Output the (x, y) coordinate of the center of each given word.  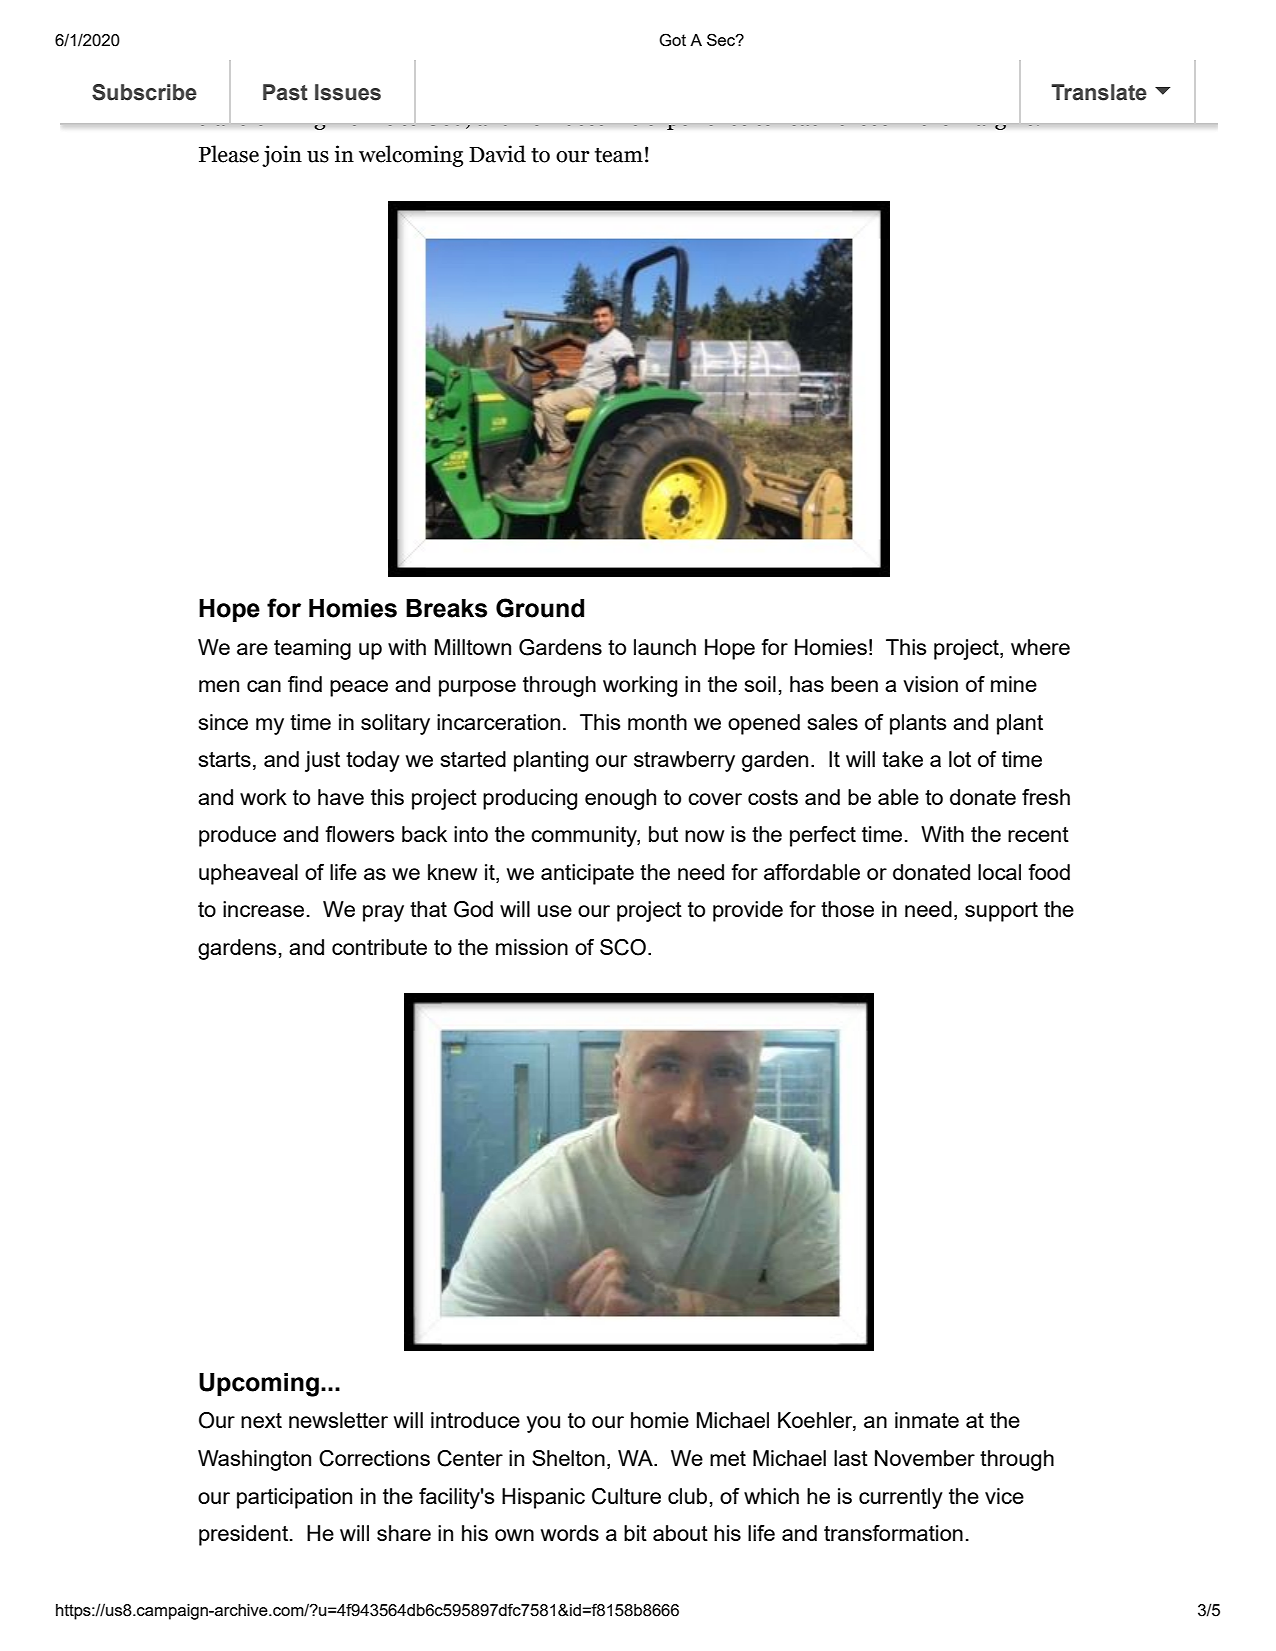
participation (294, 1498)
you (543, 1424)
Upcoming (259, 1385)
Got (672, 40)
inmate (927, 1420)
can (264, 686)
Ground (540, 608)
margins (995, 118)
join (282, 156)
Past (285, 92)
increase (263, 909)
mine (1014, 684)
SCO (623, 947)
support (1001, 912)
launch (665, 647)
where (1040, 647)
